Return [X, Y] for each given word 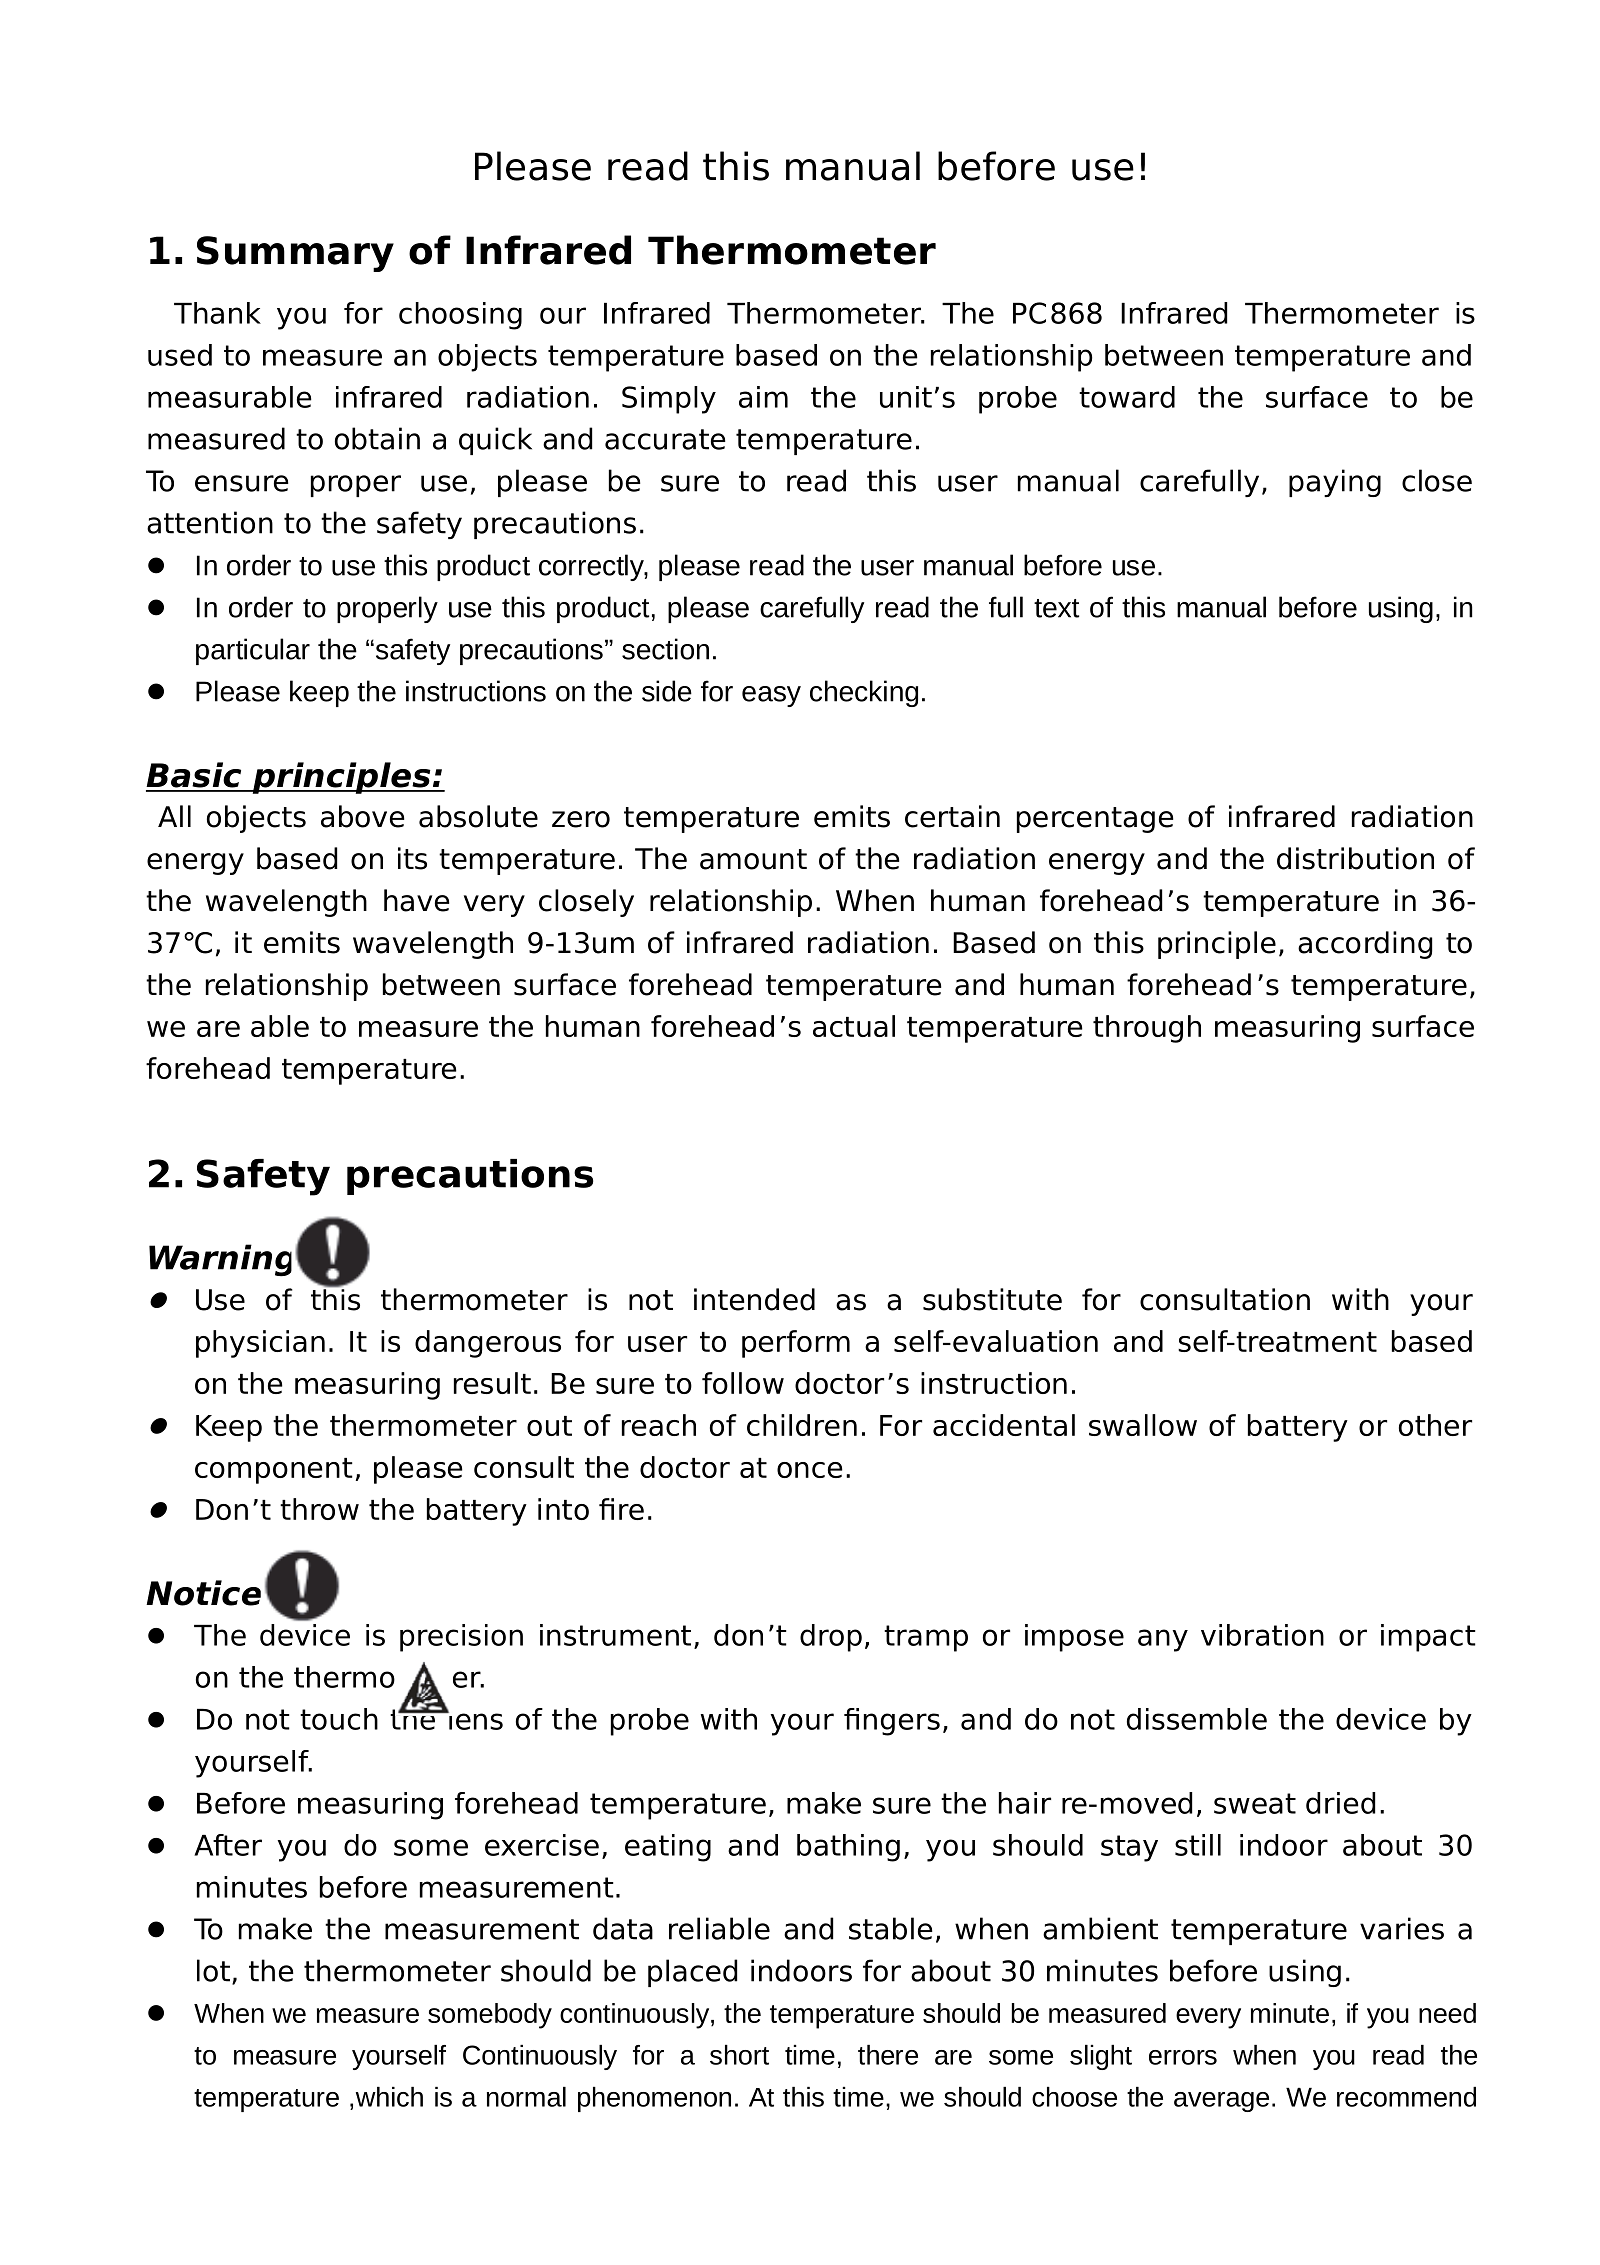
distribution [1355, 858]
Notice [203, 1593]
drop [831, 1638]
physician [260, 1344]
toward [1127, 397]
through [1147, 1029]
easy [771, 696]
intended [754, 1299]
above [362, 816]
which [389, 2097]
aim [763, 397]
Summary [295, 254]
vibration [1262, 1635]
